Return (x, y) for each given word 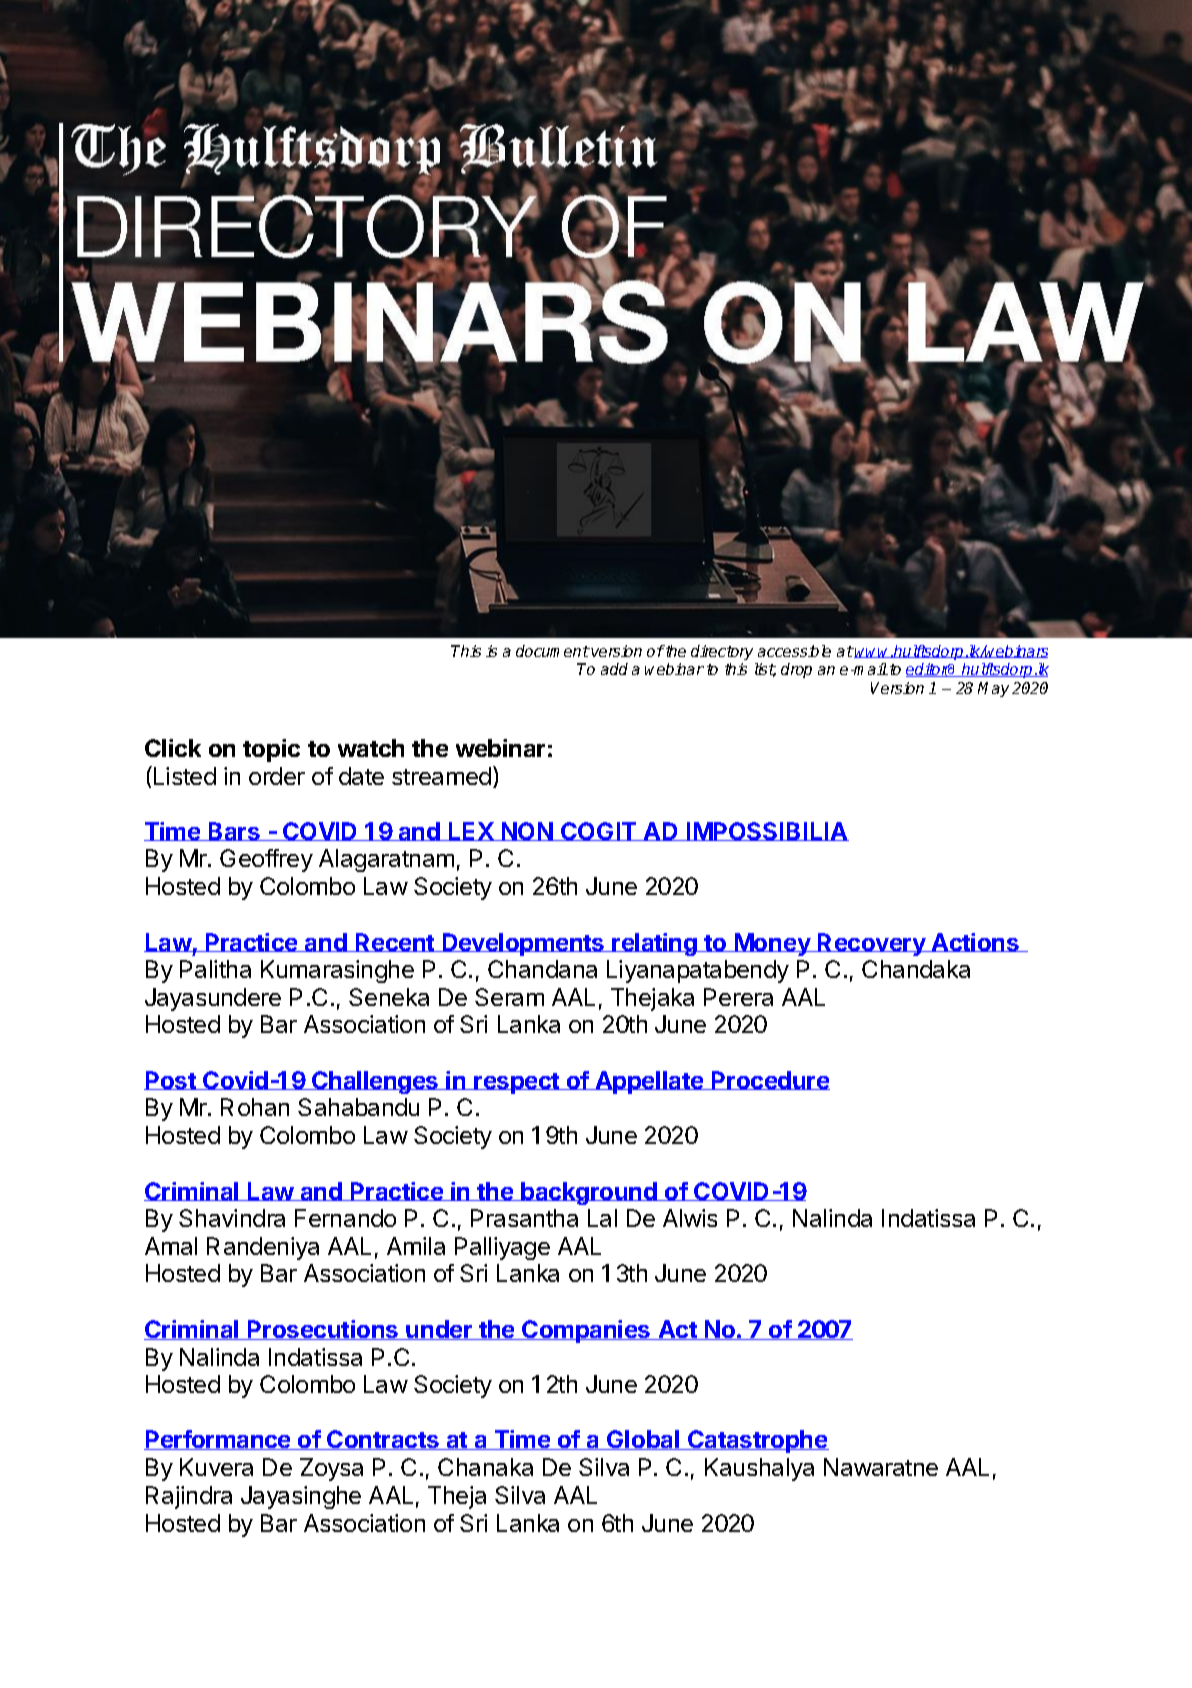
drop (796, 670)
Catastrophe (757, 1441)
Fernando (345, 1218)
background (590, 1193)
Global (643, 1440)
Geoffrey (266, 860)
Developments (523, 944)
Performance (218, 1440)
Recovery (872, 944)
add (614, 669)
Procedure (770, 1080)
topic (271, 750)
